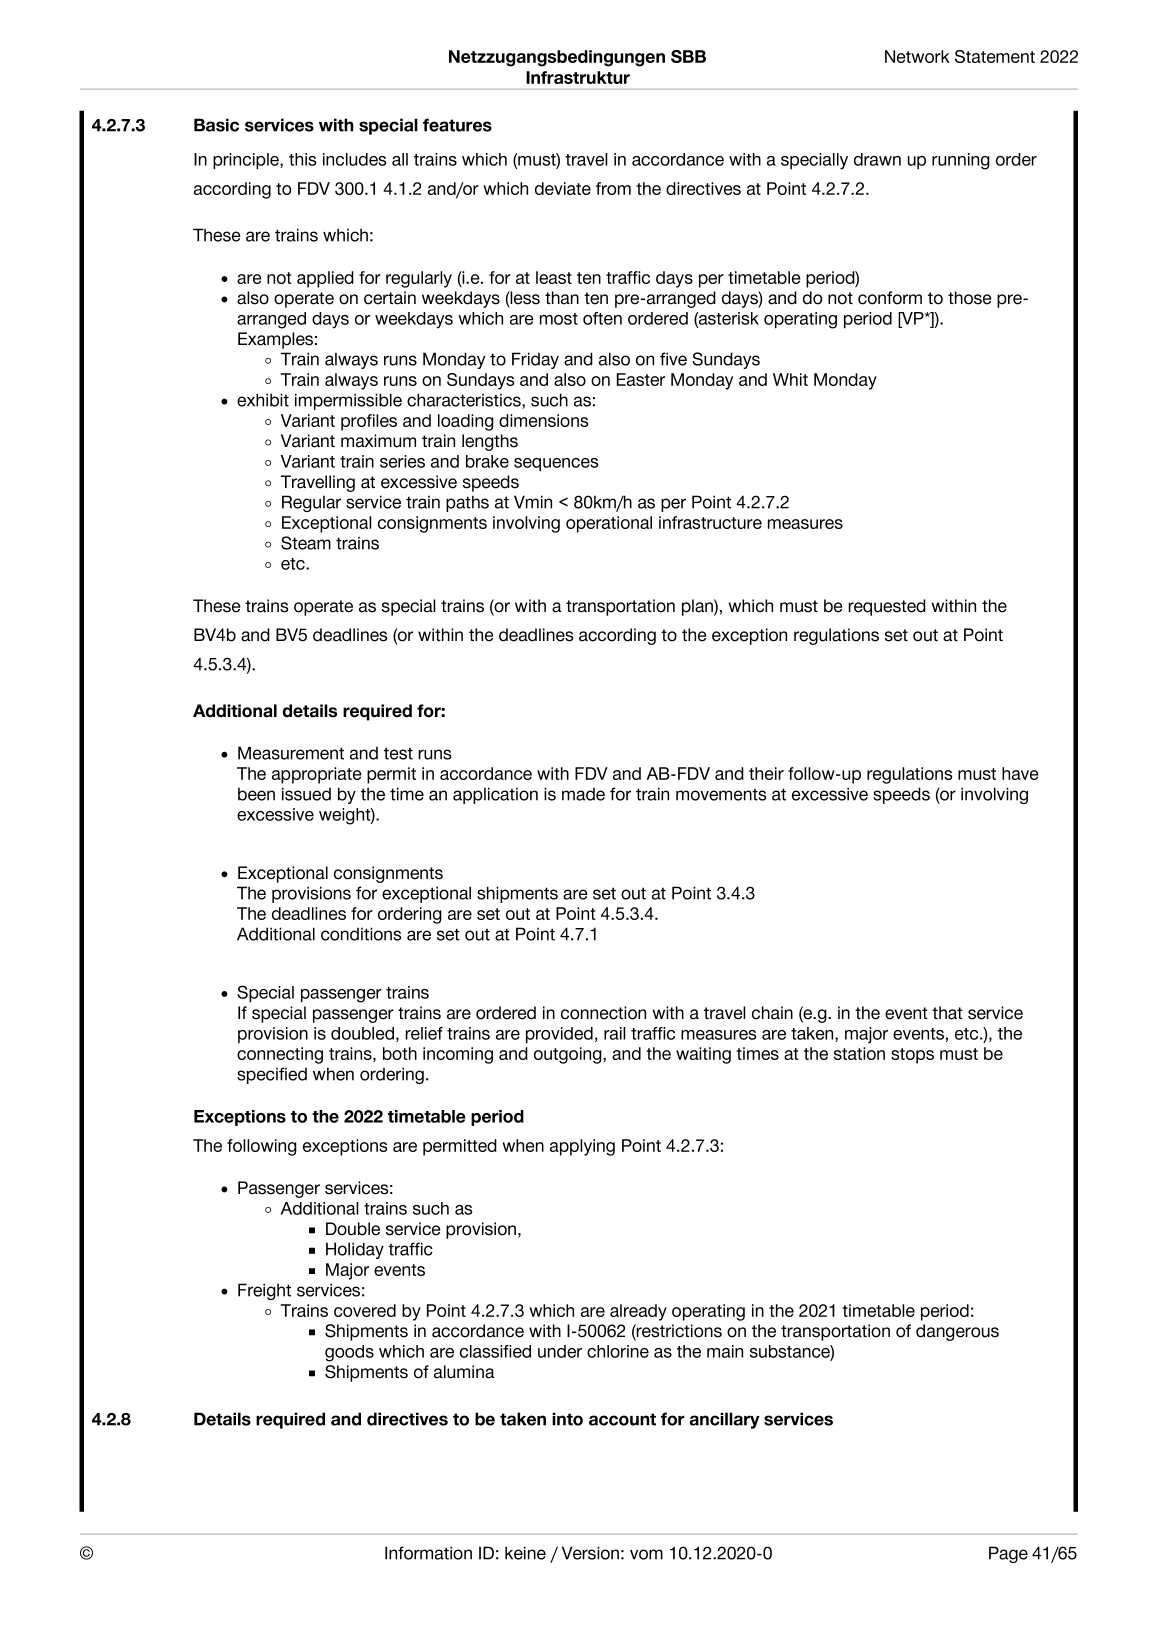  What do you see at coordinates (917, 56) in the page?
I see `Network` at bounding box center [917, 56].
